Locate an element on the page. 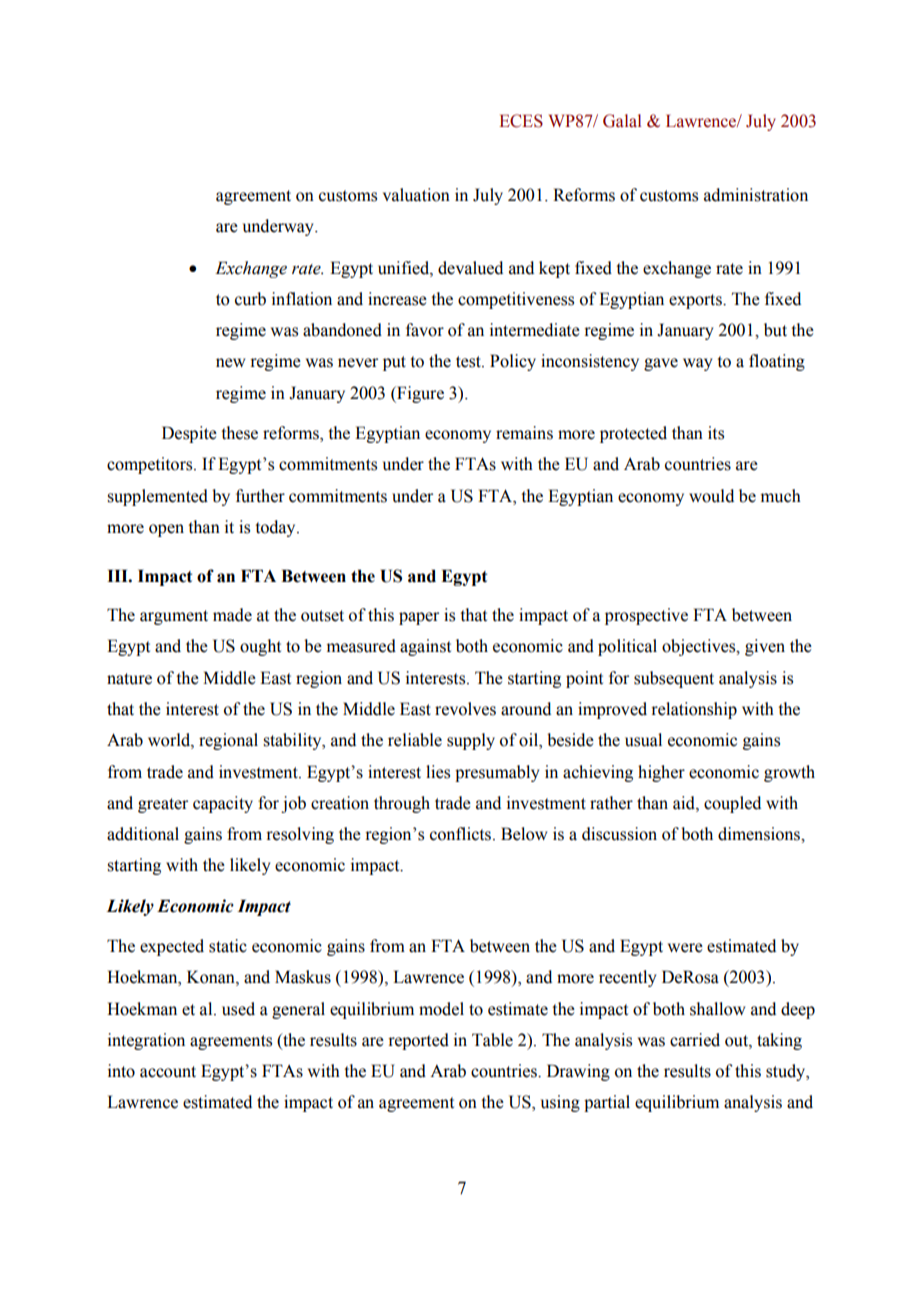 This page has height=1308, width=924. objectives is located at coordinates (700, 647).
